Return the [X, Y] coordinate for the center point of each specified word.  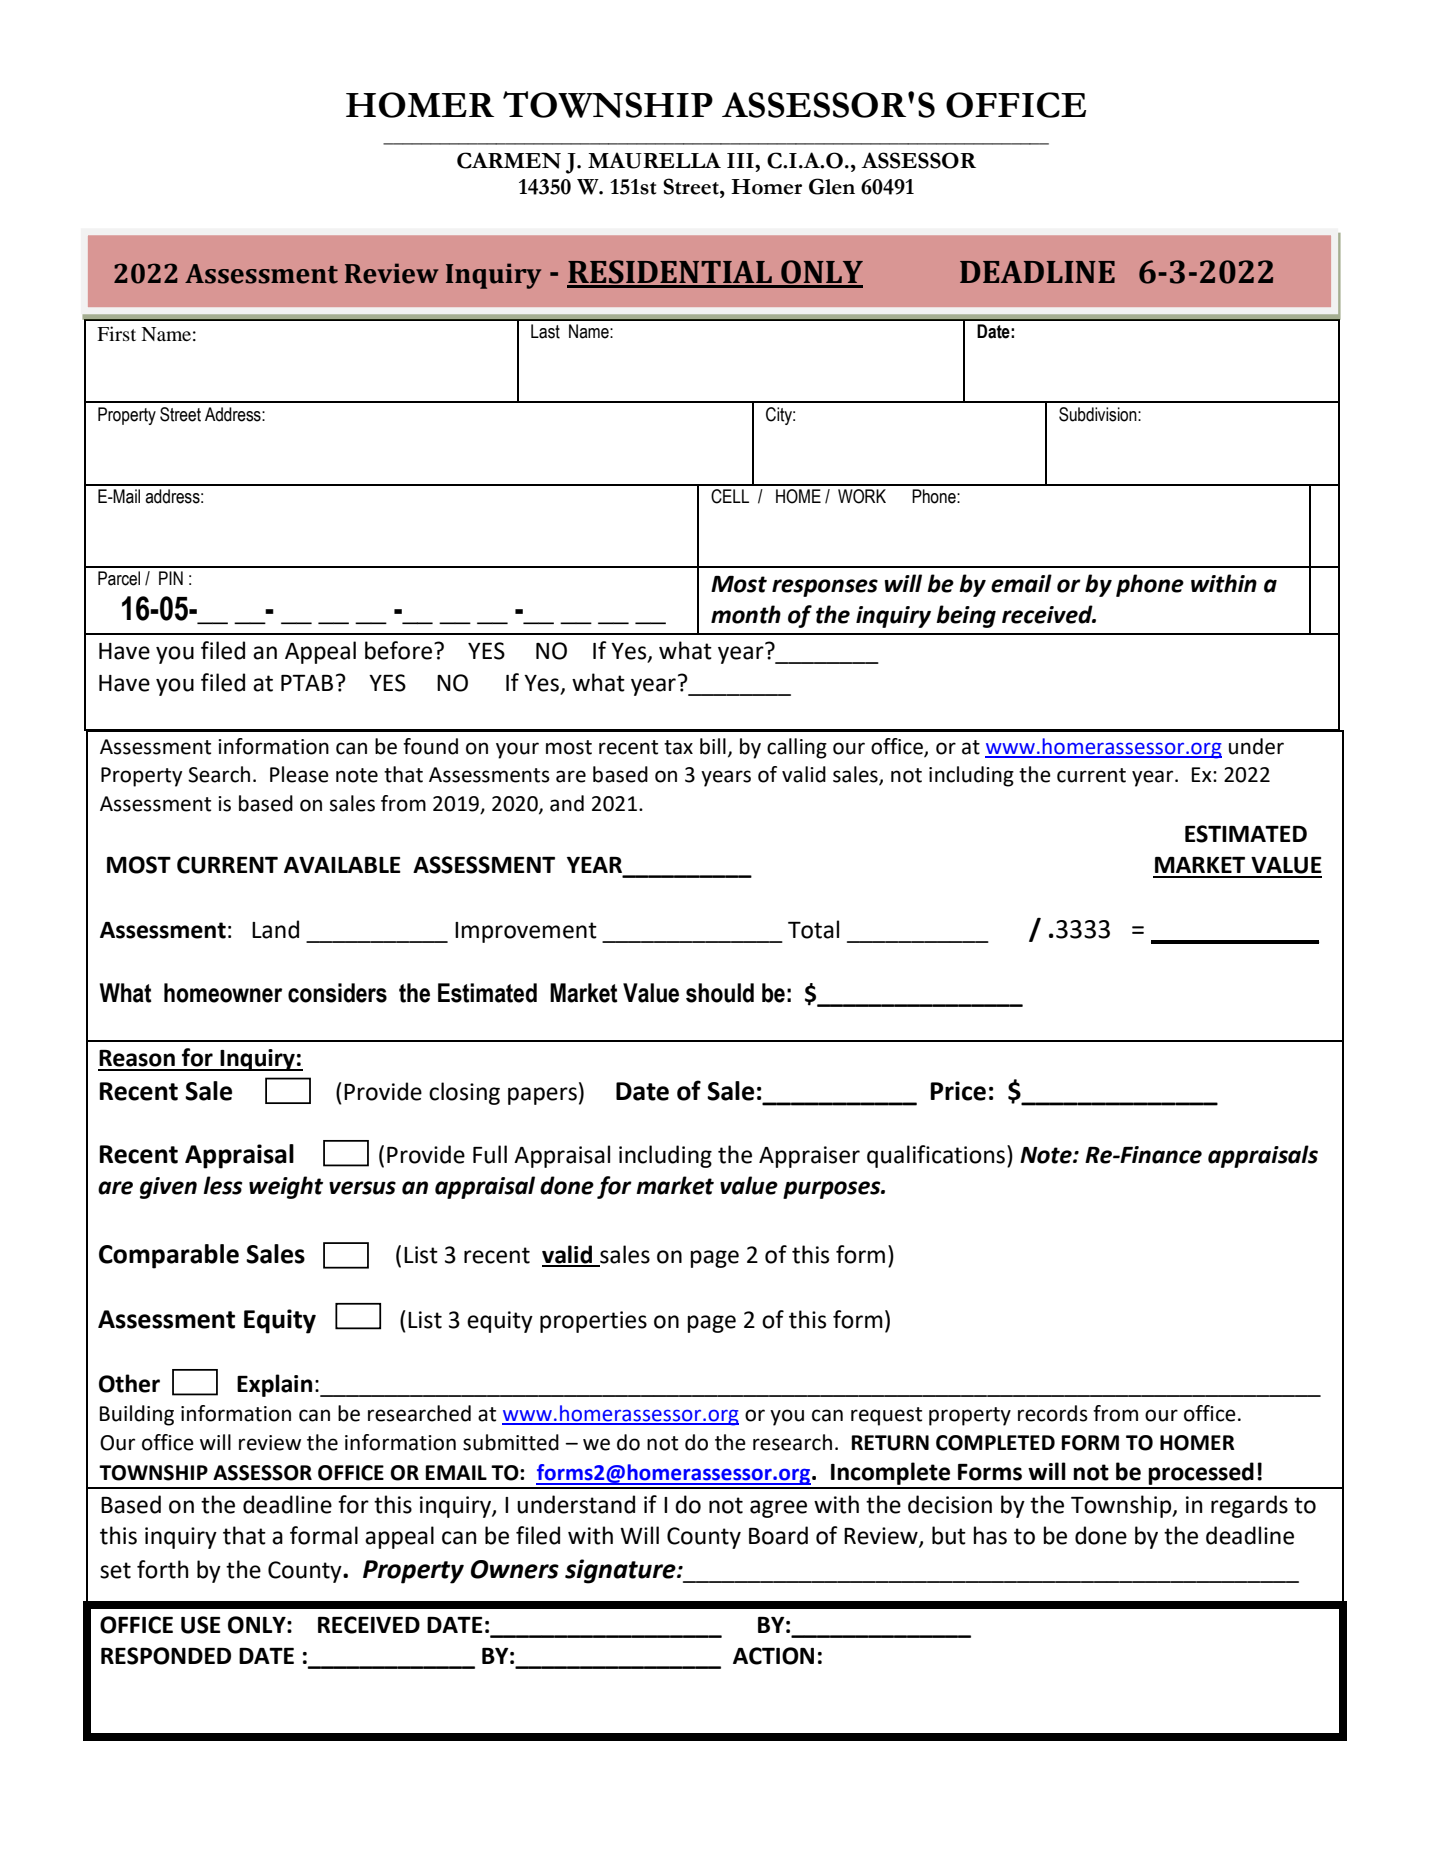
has [990, 1535]
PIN [171, 578]
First [116, 333]
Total [813, 929]
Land [275, 929]
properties [593, 1322]
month [746, 614]
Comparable [169, 1256]
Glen [832, 186]
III [741, 160]
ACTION [773, 1656]
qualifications [937, 1156]
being [966, 616]
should [720, 993]
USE [201, 1625]
